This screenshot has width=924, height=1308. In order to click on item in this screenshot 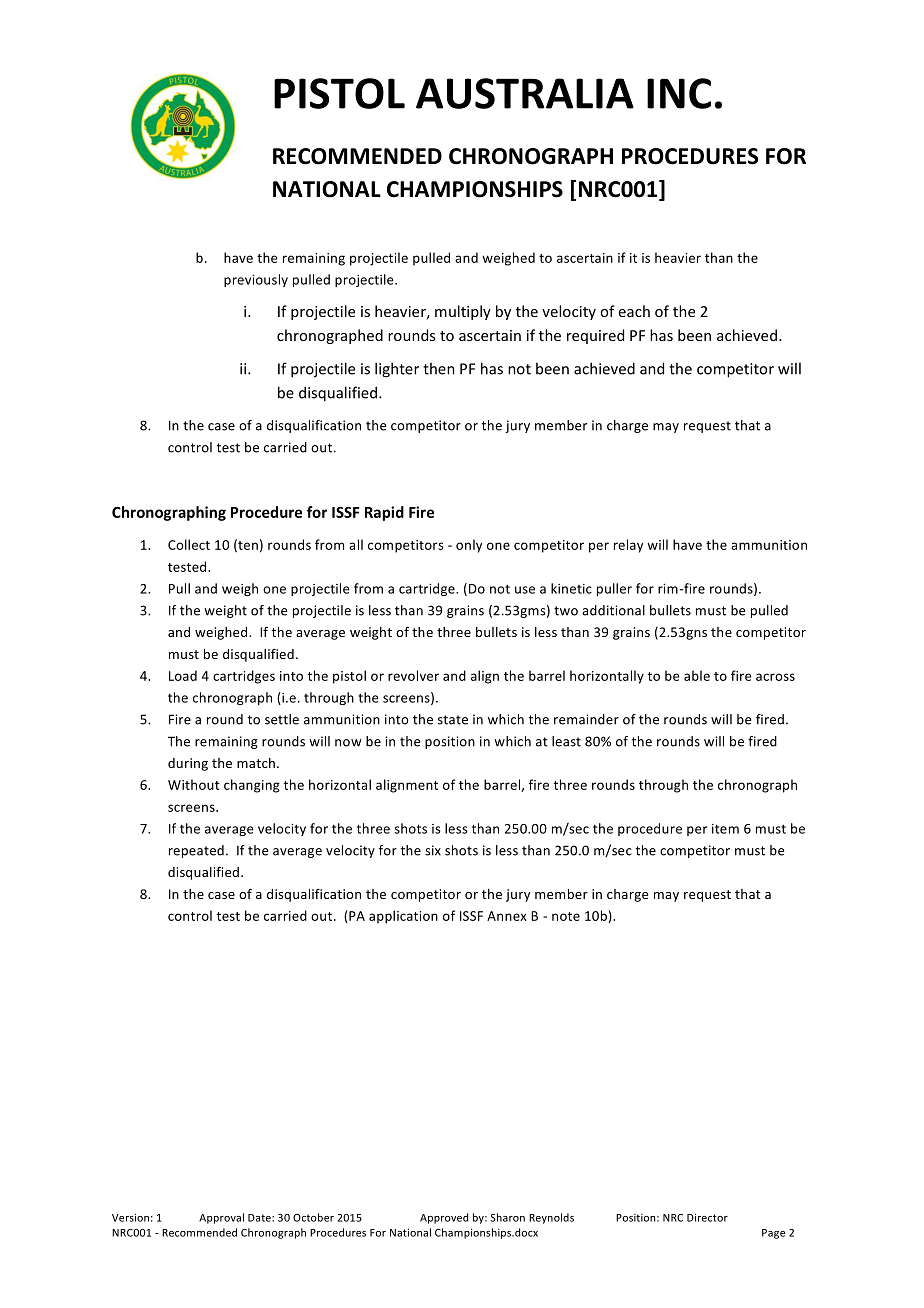, I will do `click(725, 829)`.
